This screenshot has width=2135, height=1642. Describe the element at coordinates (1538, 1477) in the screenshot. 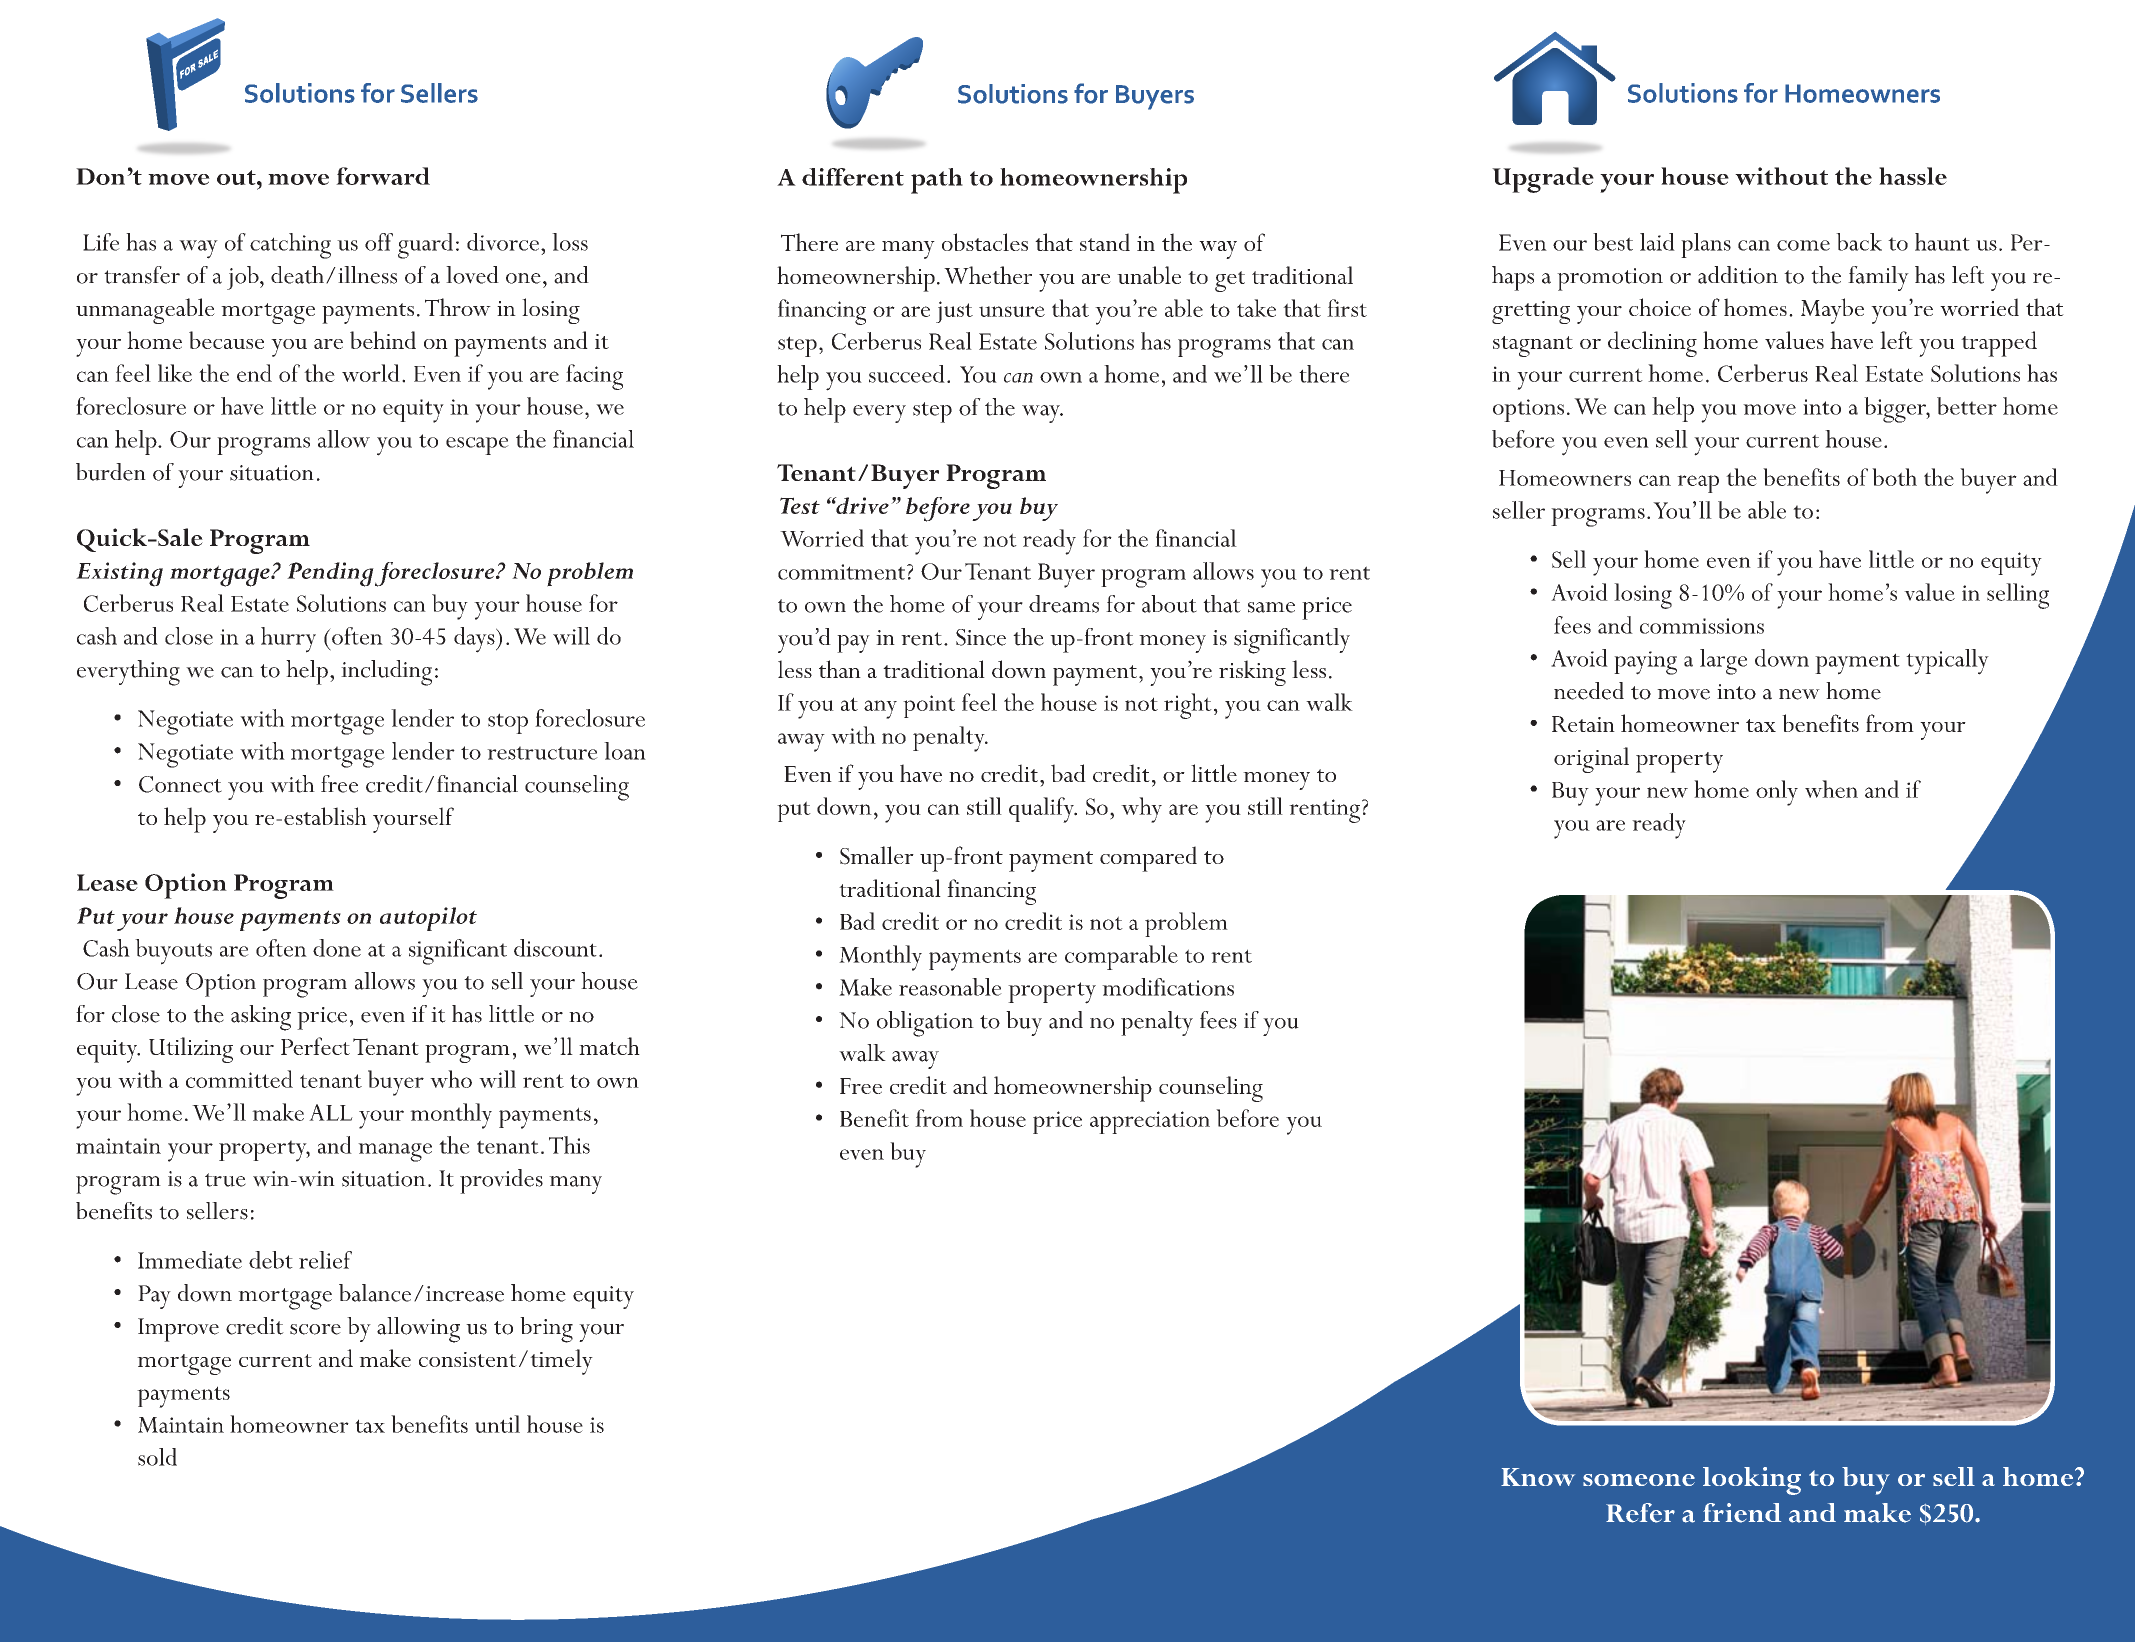

I see `Know` at that location.
